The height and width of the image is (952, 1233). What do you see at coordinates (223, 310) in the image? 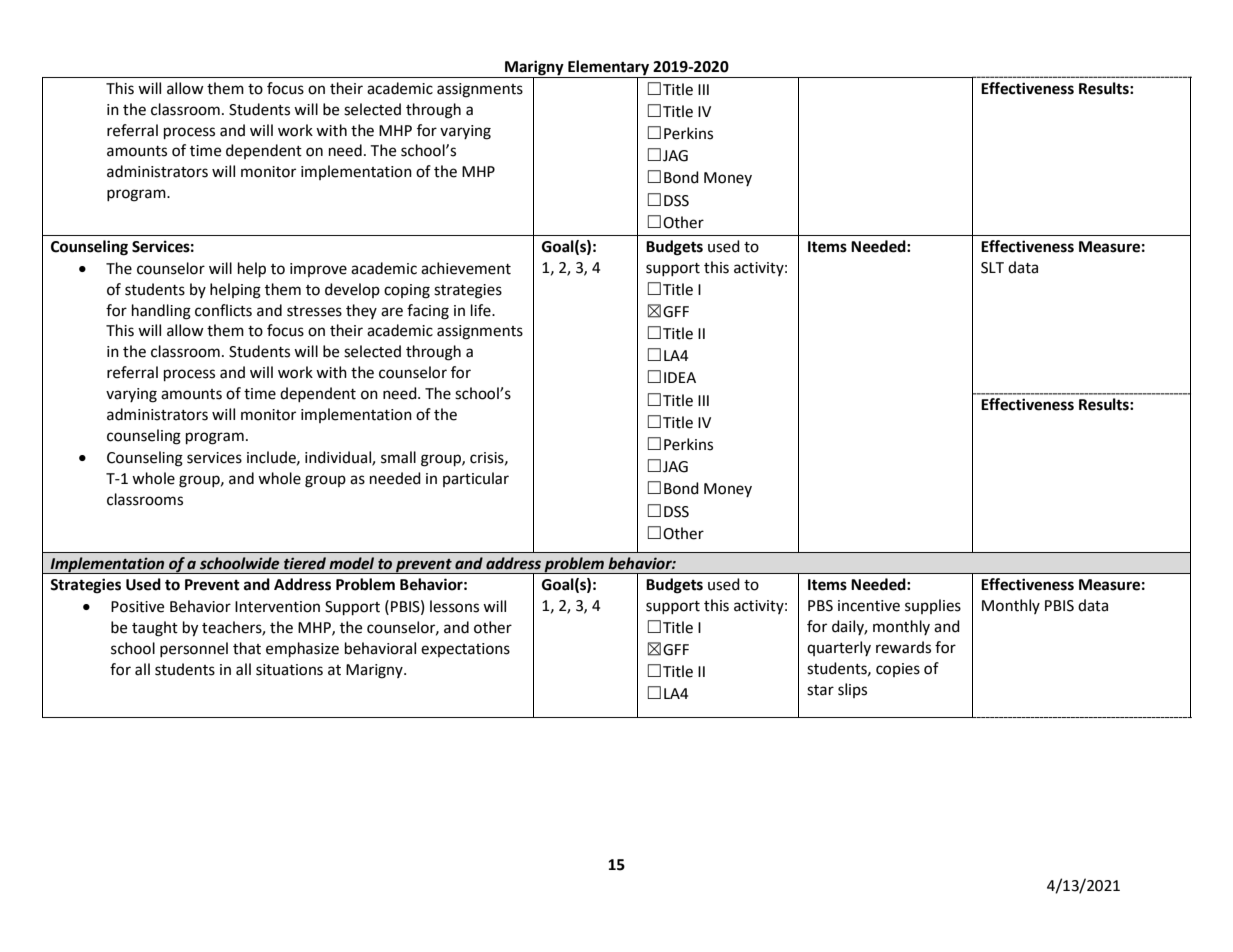
I see `conflicts` at bounding box center [223, 310].
